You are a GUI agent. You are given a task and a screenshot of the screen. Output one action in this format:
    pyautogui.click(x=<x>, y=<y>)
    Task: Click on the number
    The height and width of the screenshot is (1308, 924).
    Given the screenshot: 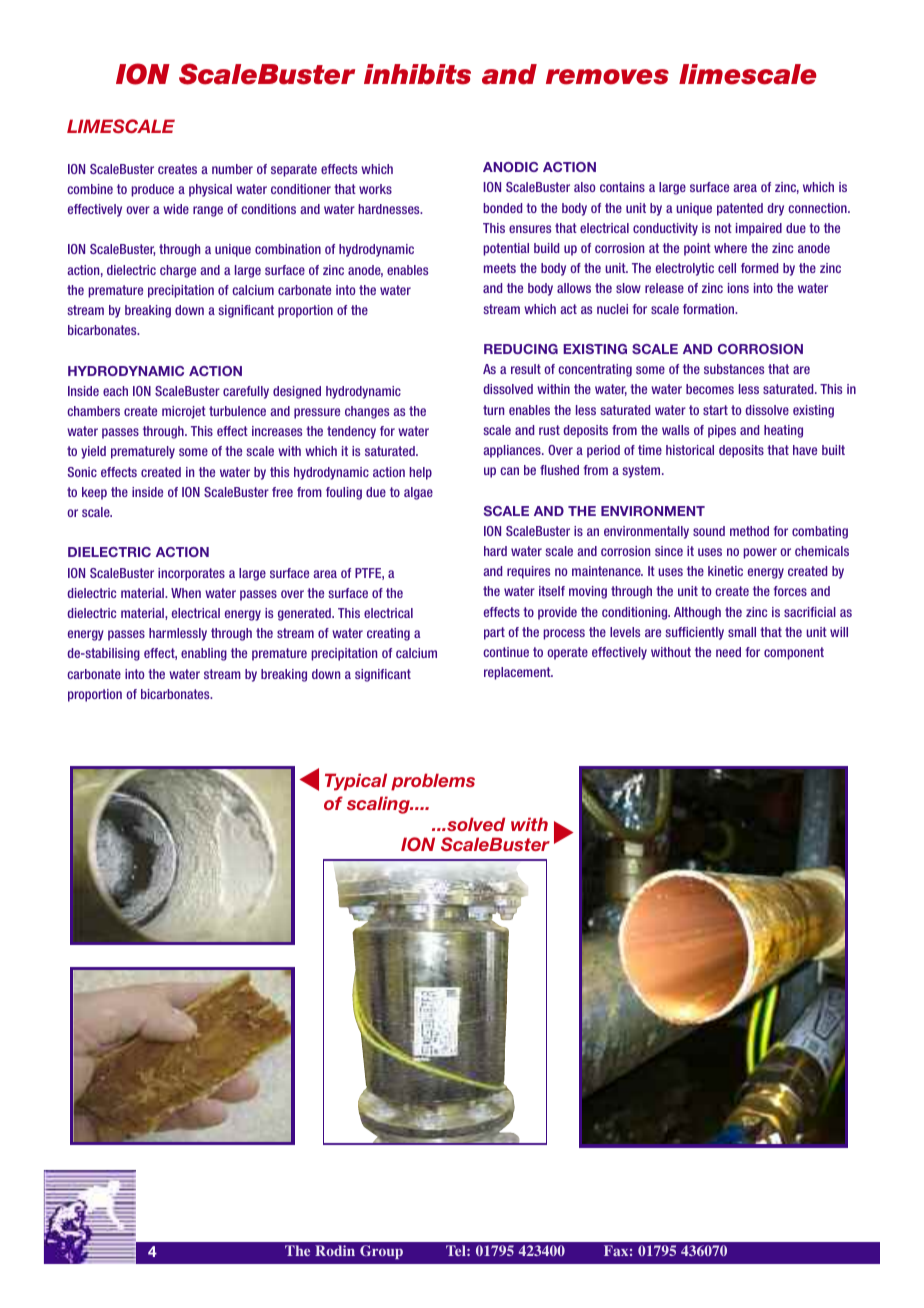 What is the action you would take?
    pyautogui.click(x=232, y=169)
